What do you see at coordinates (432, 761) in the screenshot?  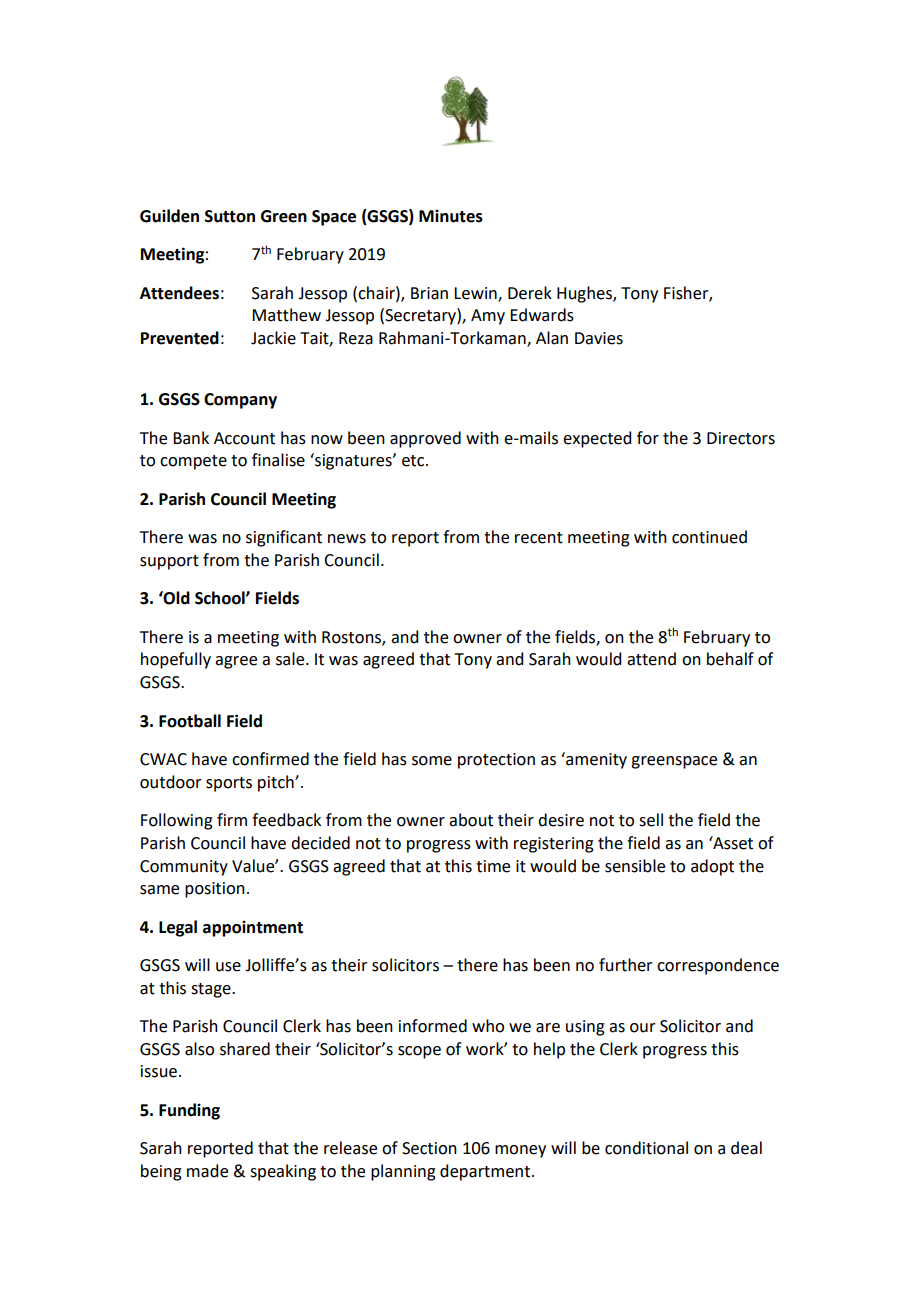 I see `some` at bounding box center [432, 761].
